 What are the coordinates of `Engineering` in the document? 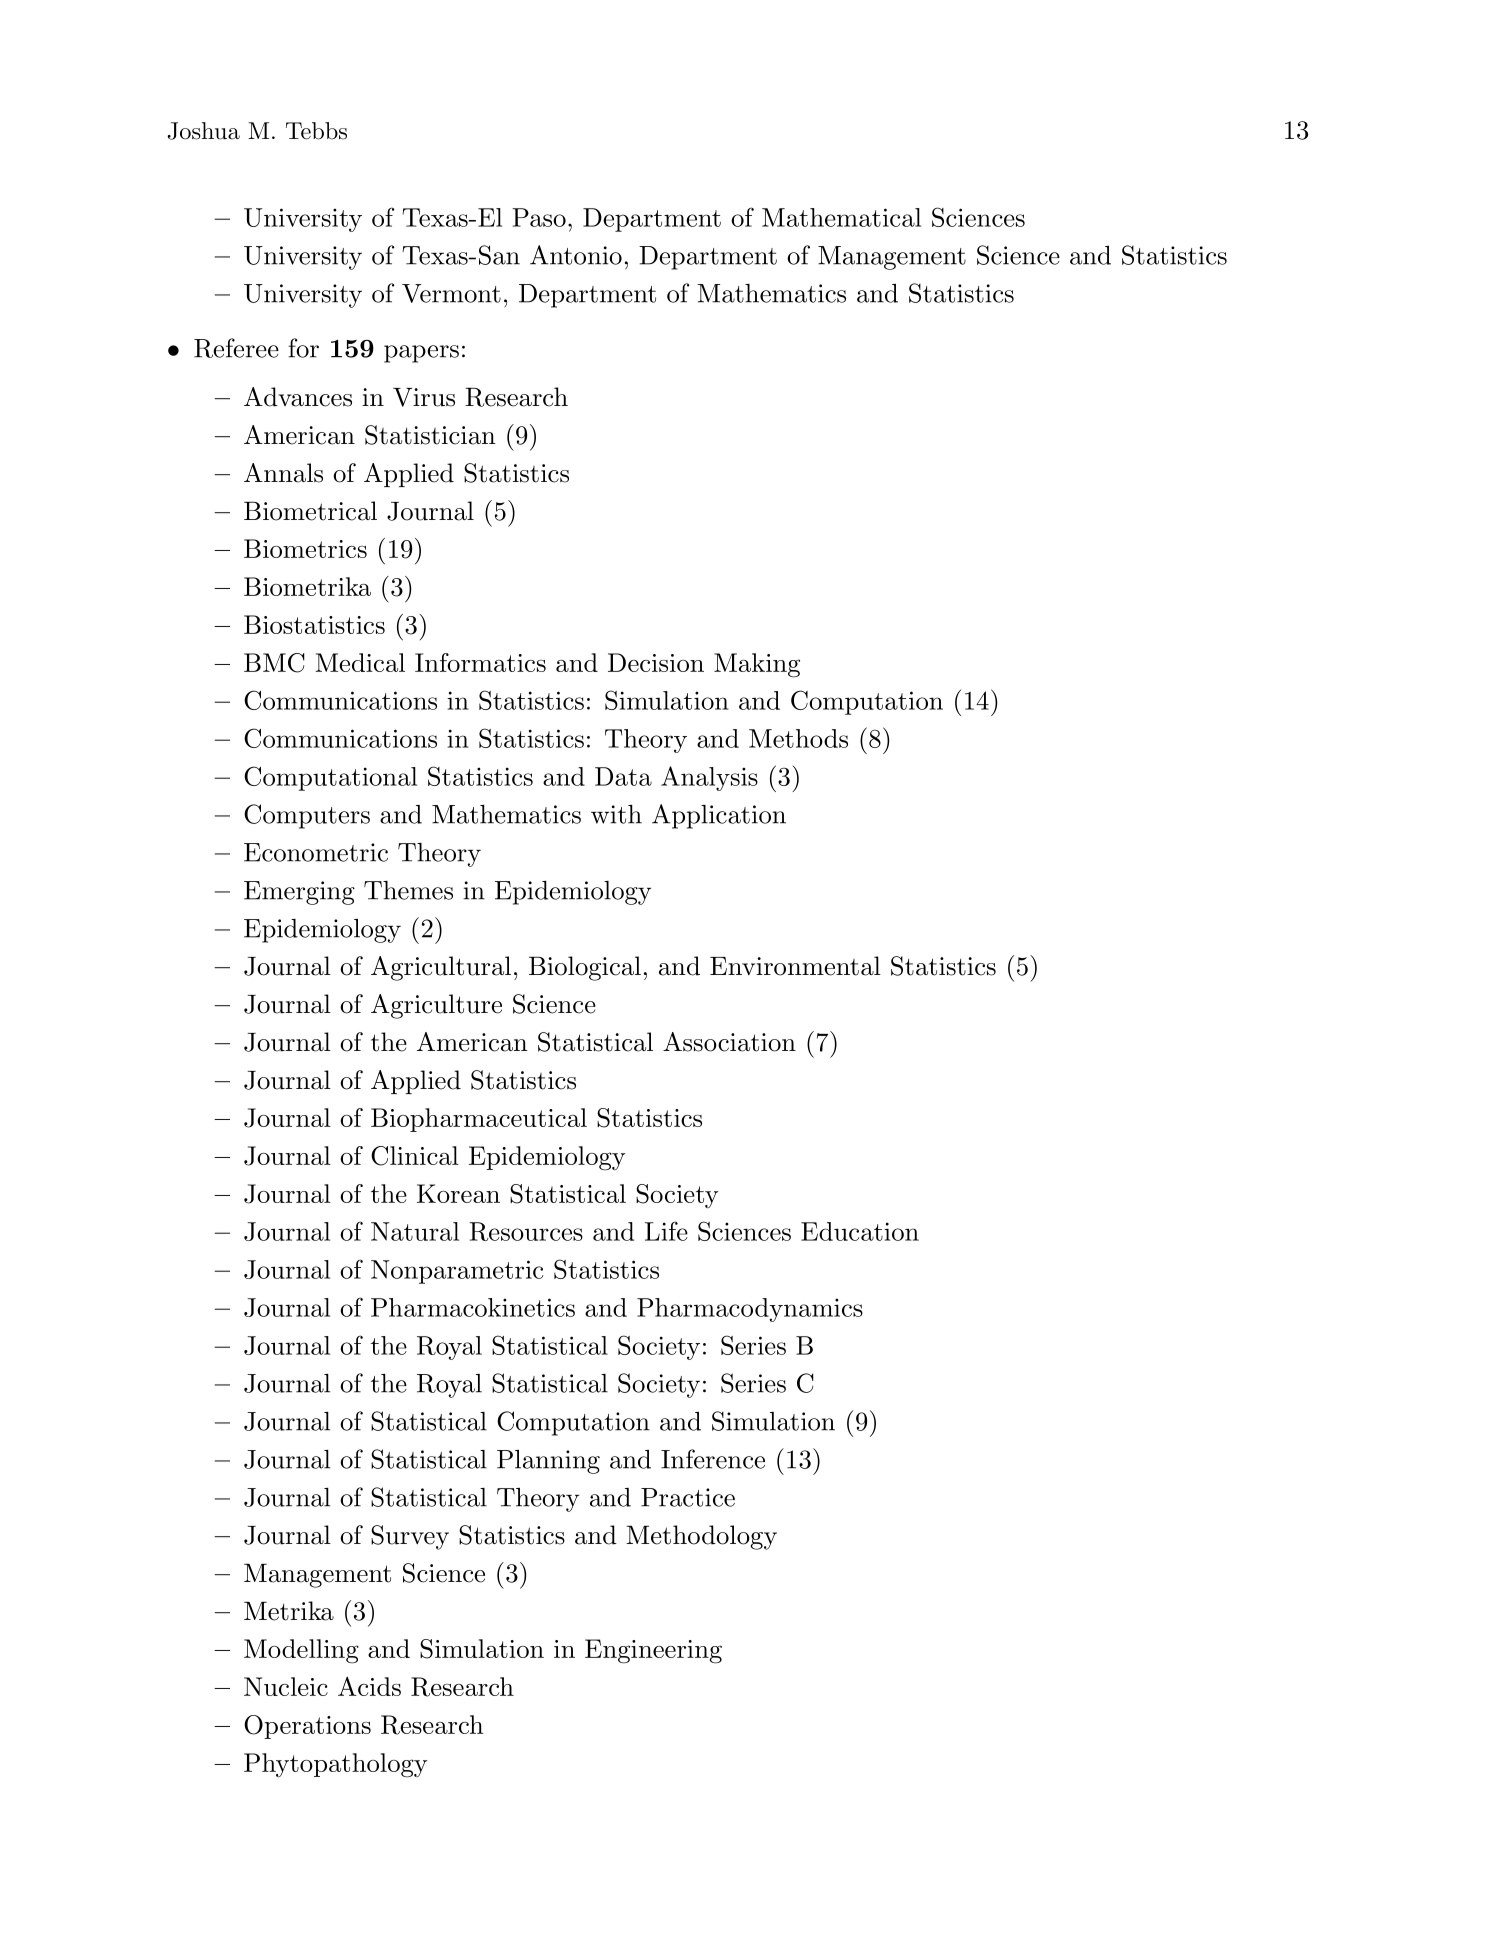 It's located at (653, 1651).
